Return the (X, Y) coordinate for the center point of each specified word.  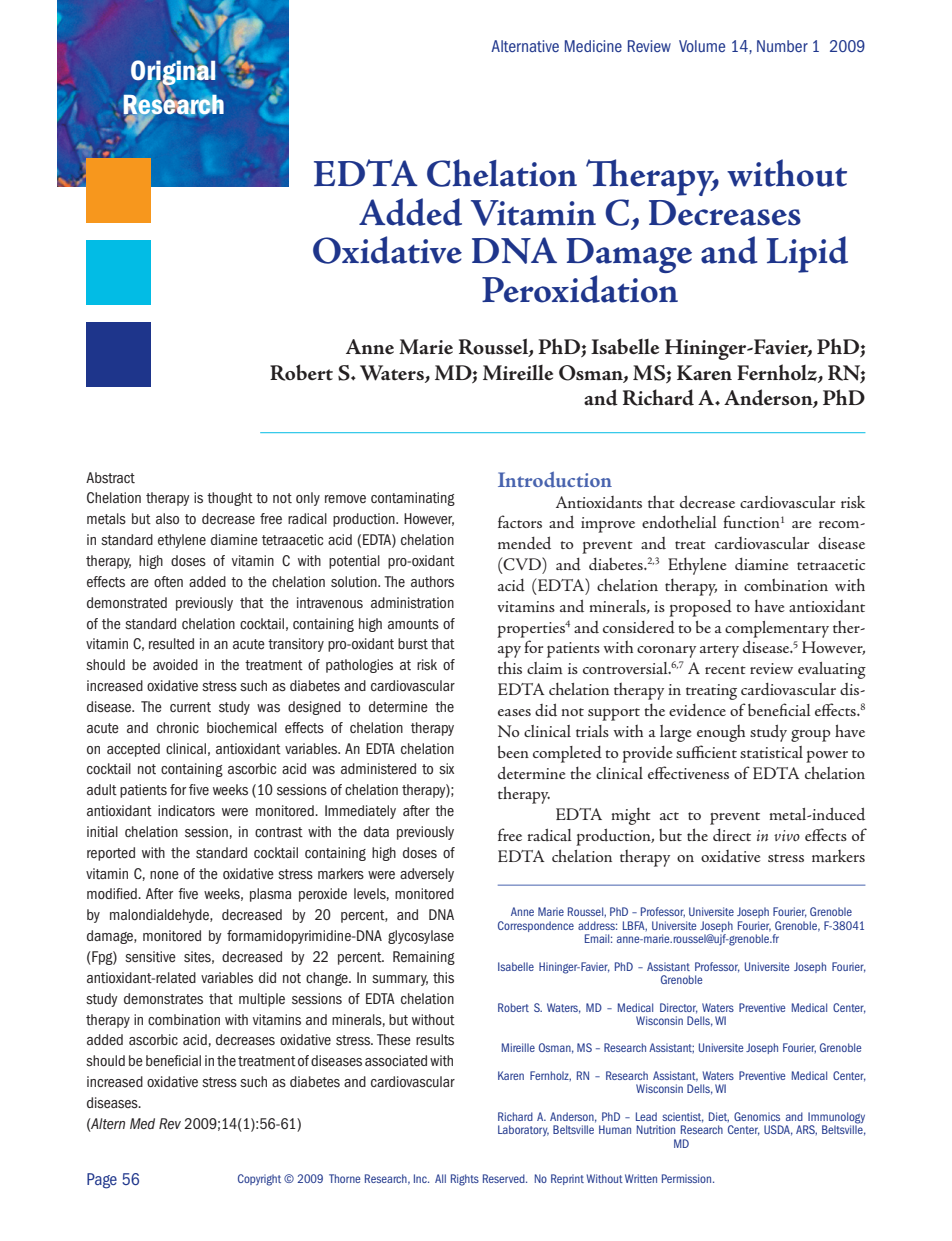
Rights (465, 1180)
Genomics (757, 1116)
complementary (777, 629)
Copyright (259, 1180)
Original (173, 73)
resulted (171, 644)
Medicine (593, 46)
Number (782, 46)
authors (432, 581)
